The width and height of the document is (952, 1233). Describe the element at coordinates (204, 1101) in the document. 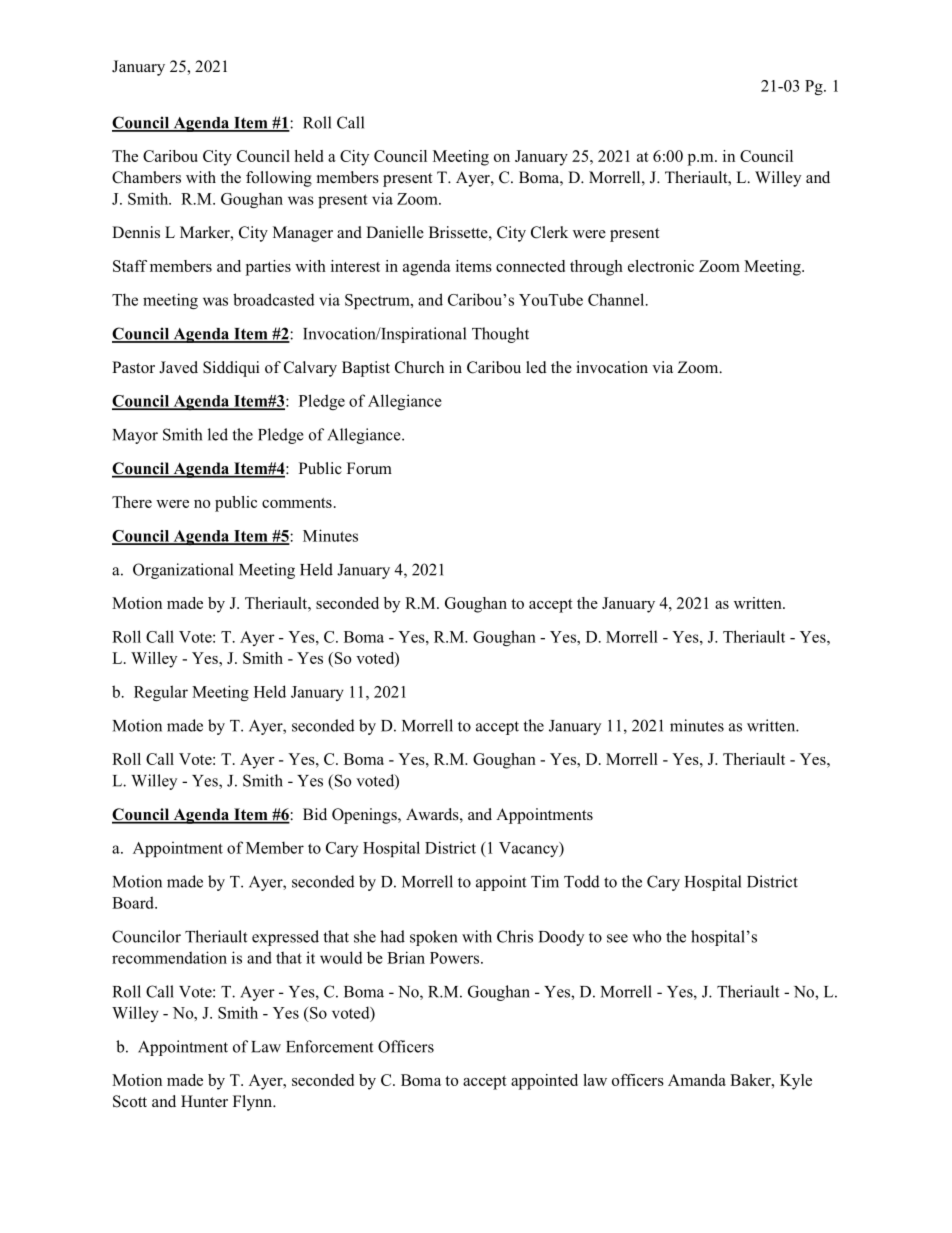

I see `Hunter` at that location.
